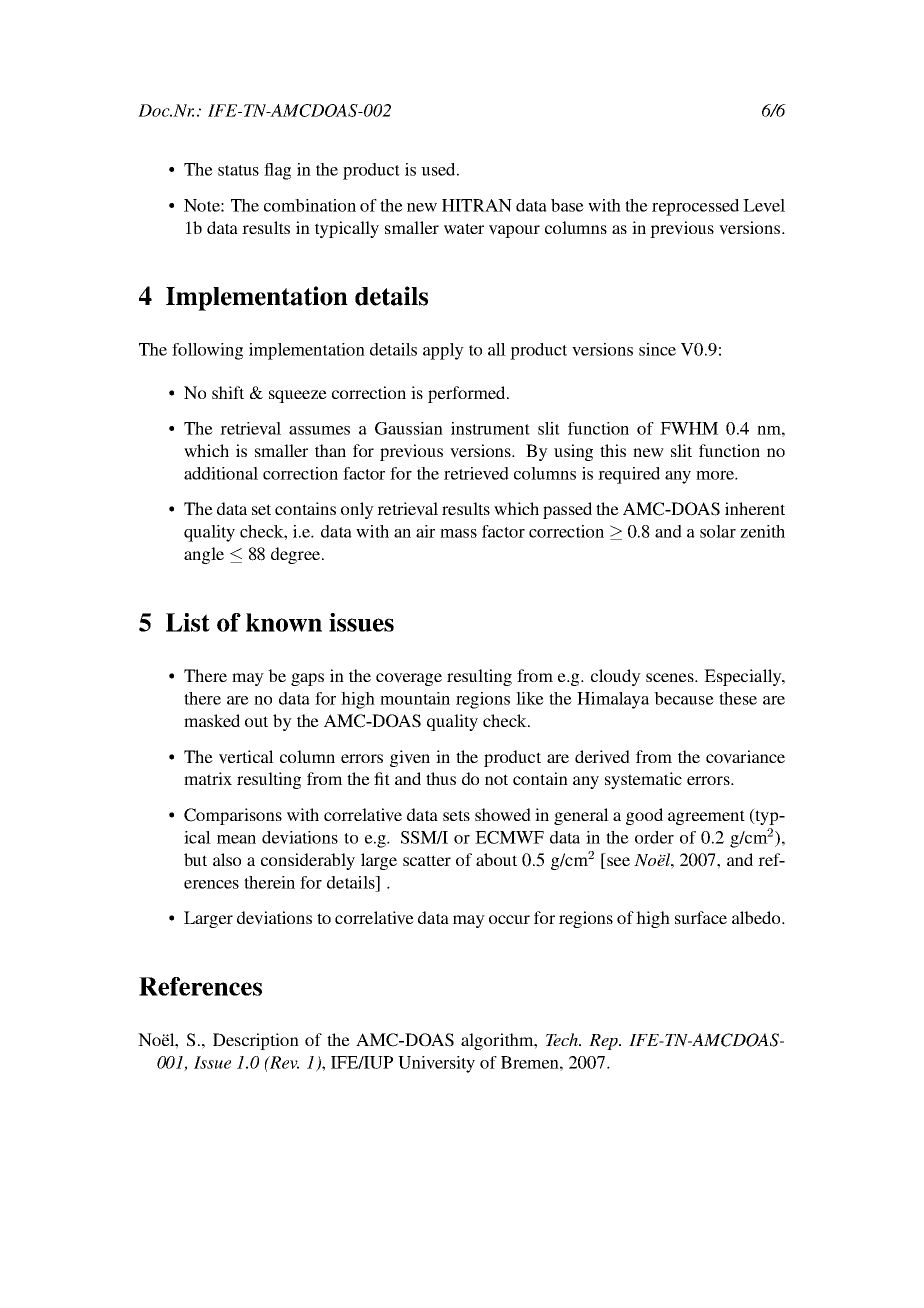 The height and width of the screenshot is (1308, 924). Describe the element at coordinates (654, 837) in the screenshot. I see `order` at that location.
